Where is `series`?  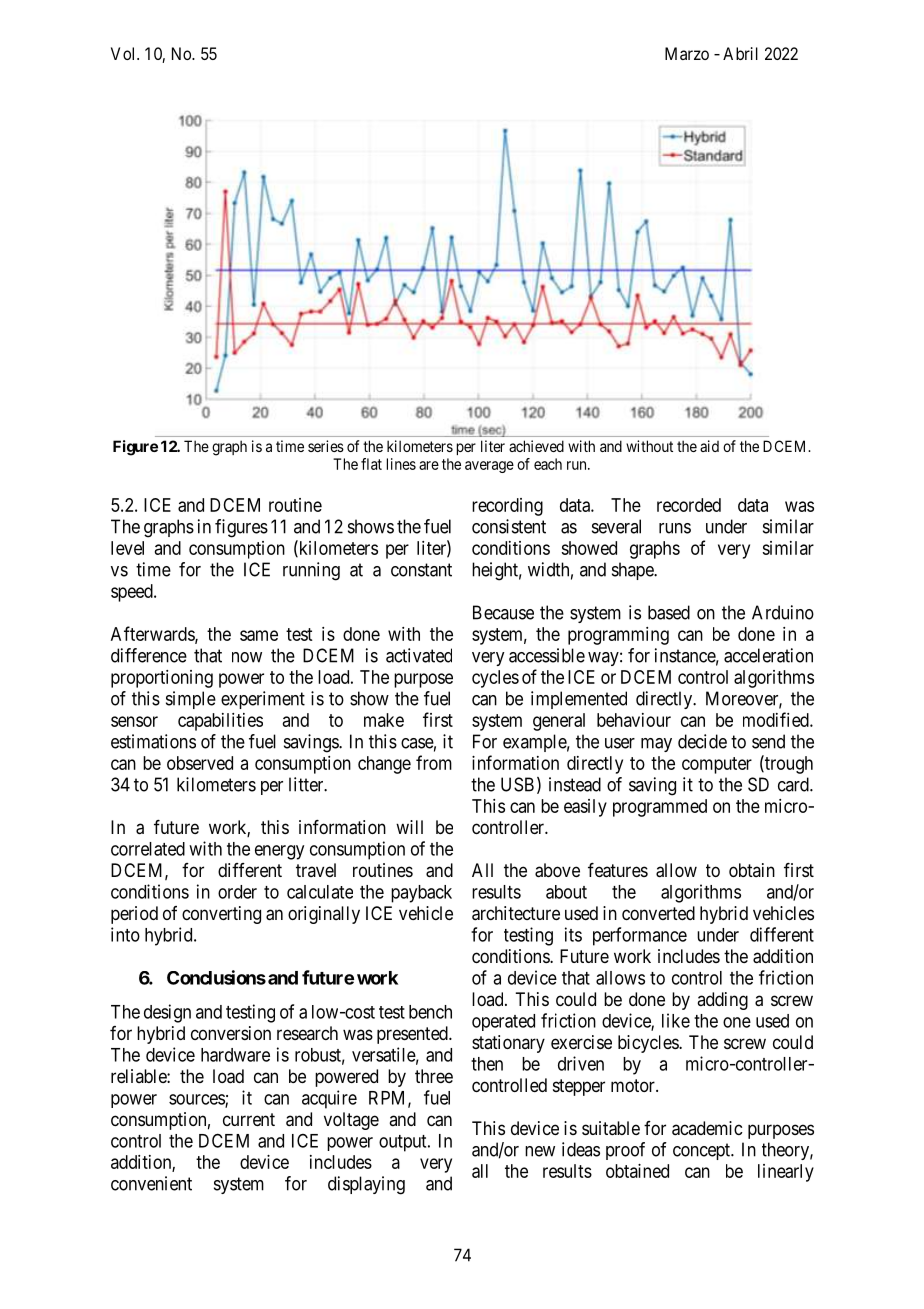
series is located at coordinates (326, 446).
